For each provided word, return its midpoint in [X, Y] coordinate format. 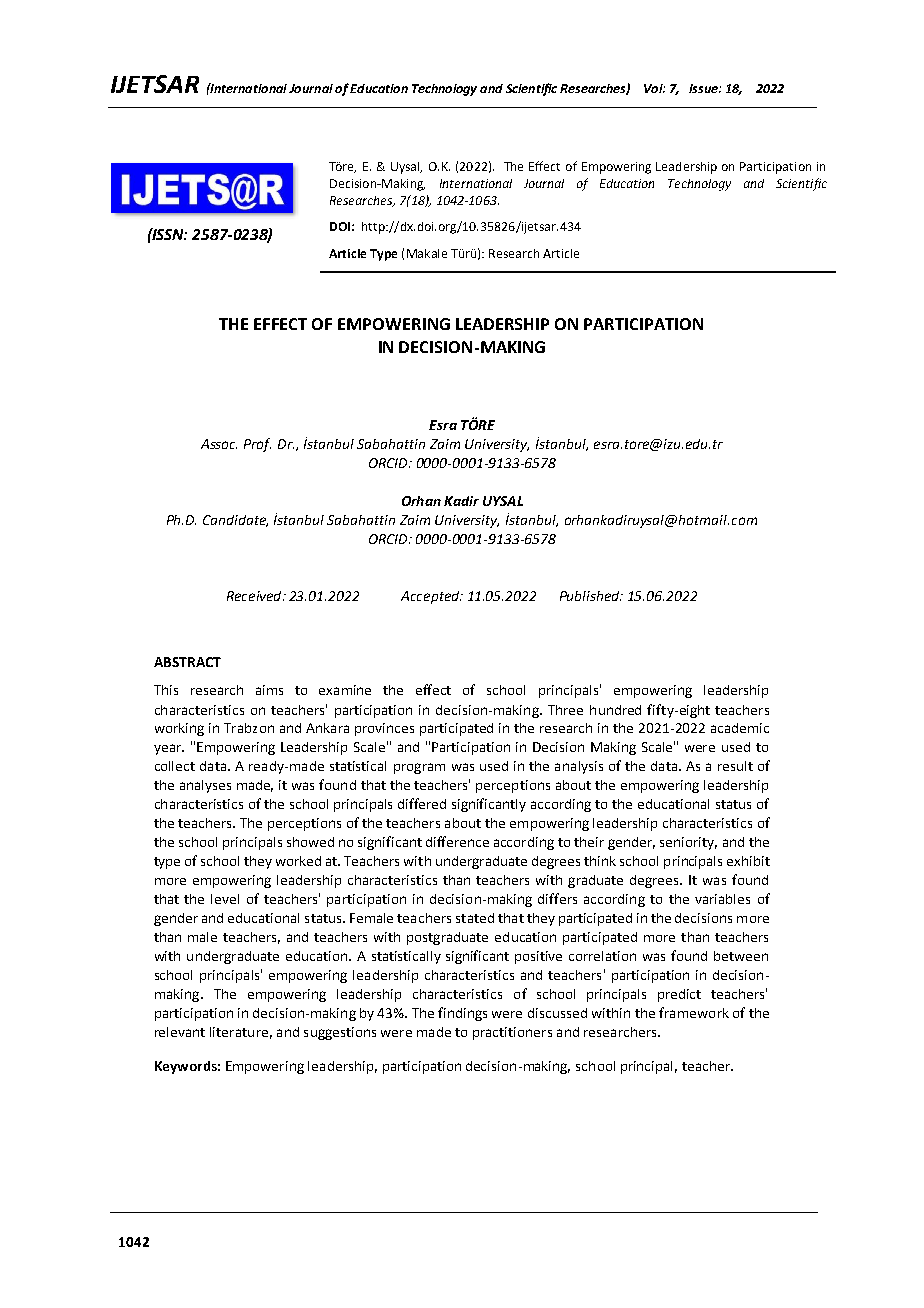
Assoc [219, 444]
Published [591, 596]
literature [239, 1032]
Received [255, 596]
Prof [257, 445]
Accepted [431, 597]
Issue [704, 88]
